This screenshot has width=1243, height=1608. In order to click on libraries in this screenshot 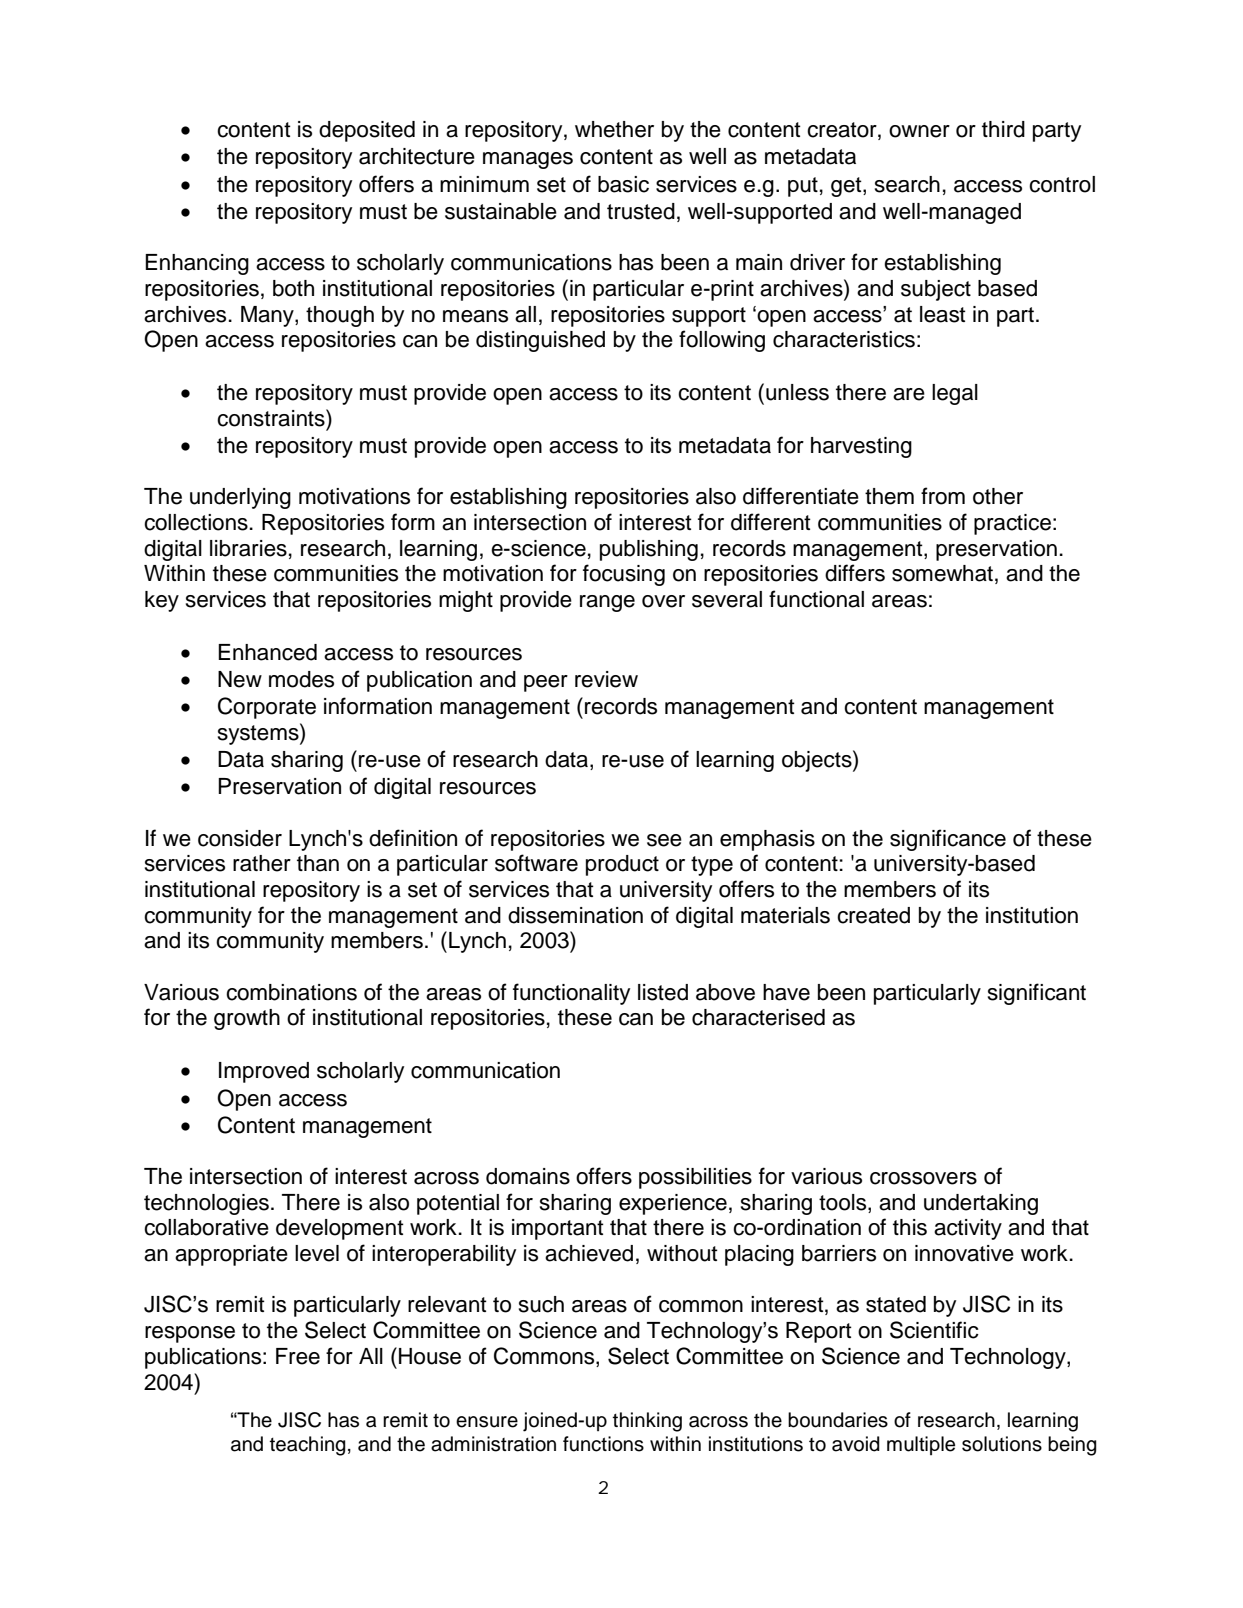, I will do `click(248, 548)`.
